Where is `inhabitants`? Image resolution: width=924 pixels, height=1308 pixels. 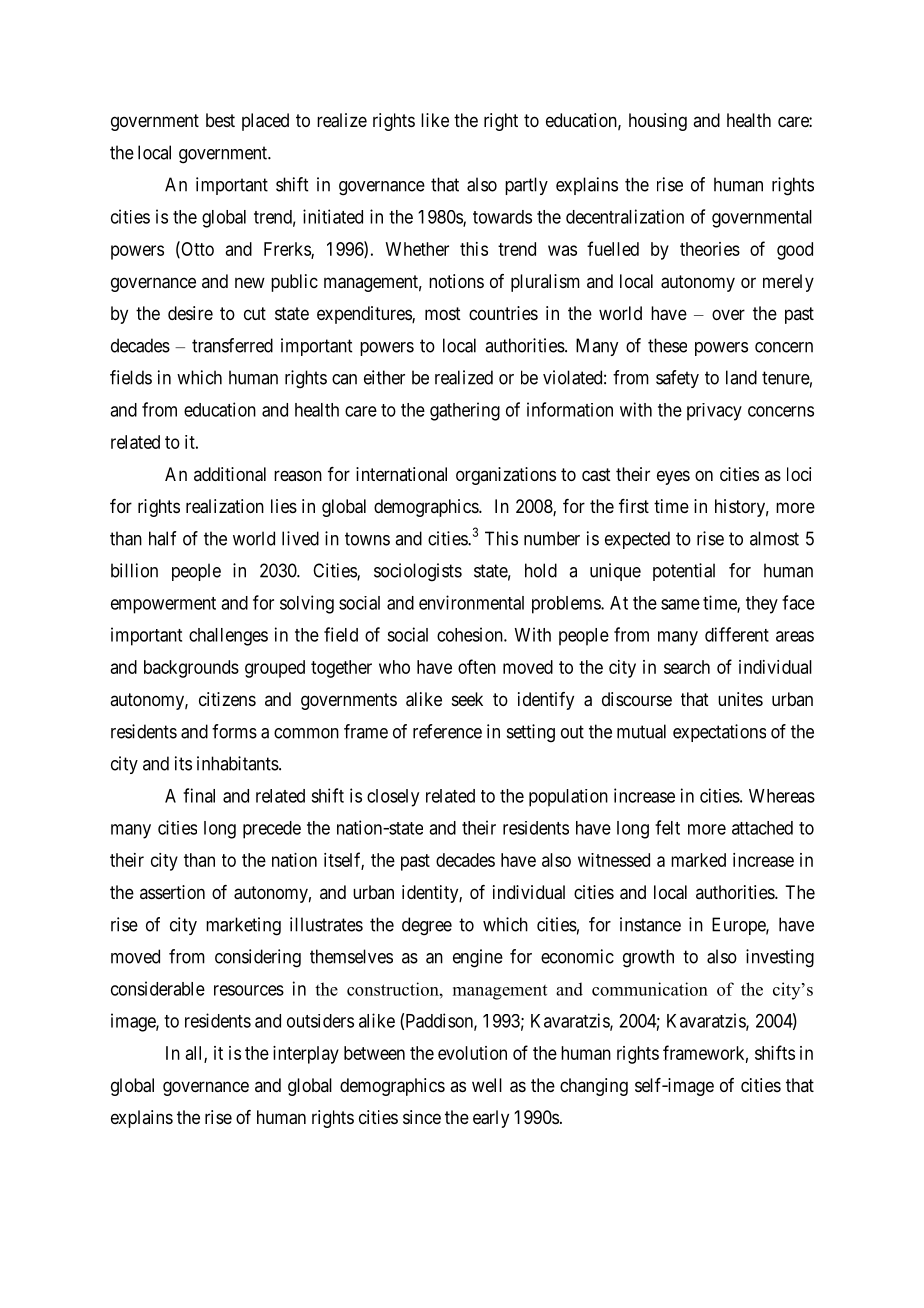 inhabitants is located at coordinates (238, 763).
